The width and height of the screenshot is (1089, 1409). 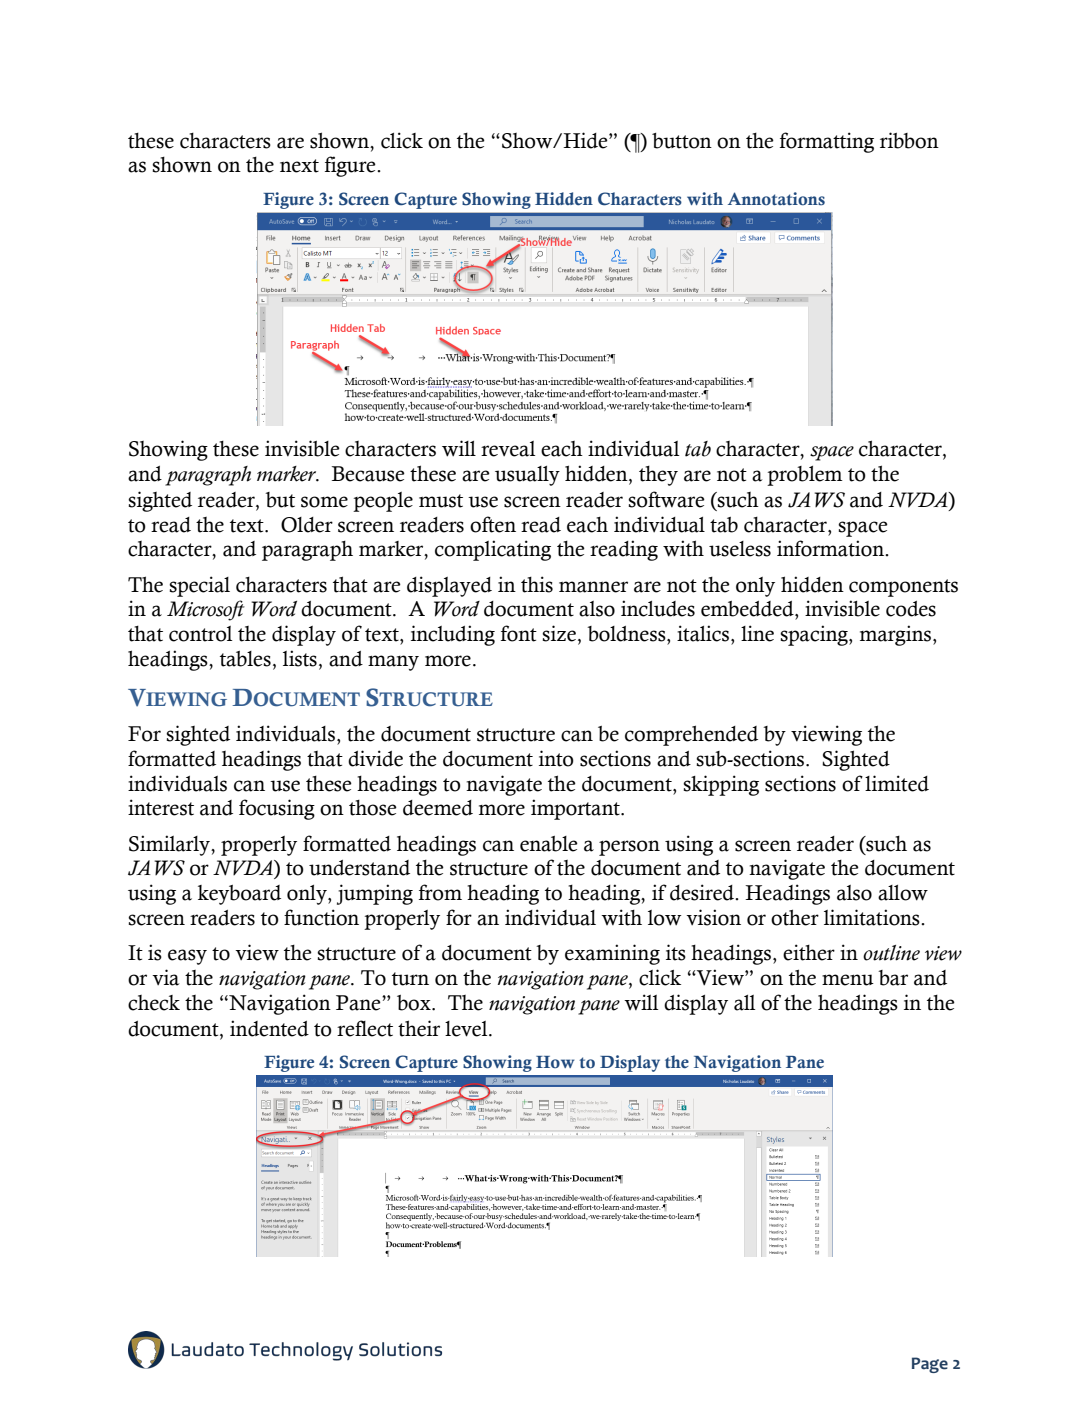 I want to click on into, so click(x=556, y=758).
